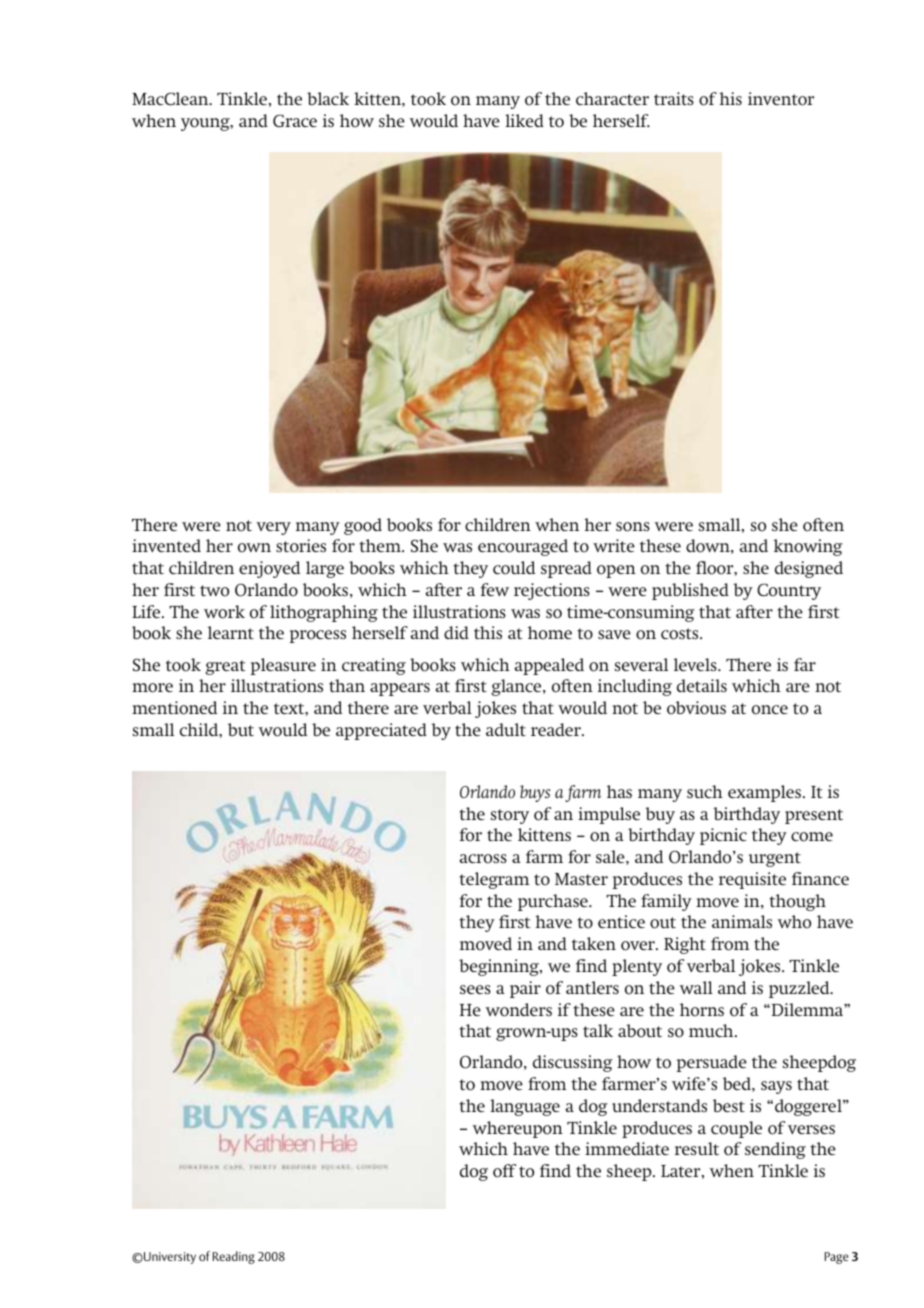 This document has width=924, height=1308. I want to click on knowing, so click(808, 547).
